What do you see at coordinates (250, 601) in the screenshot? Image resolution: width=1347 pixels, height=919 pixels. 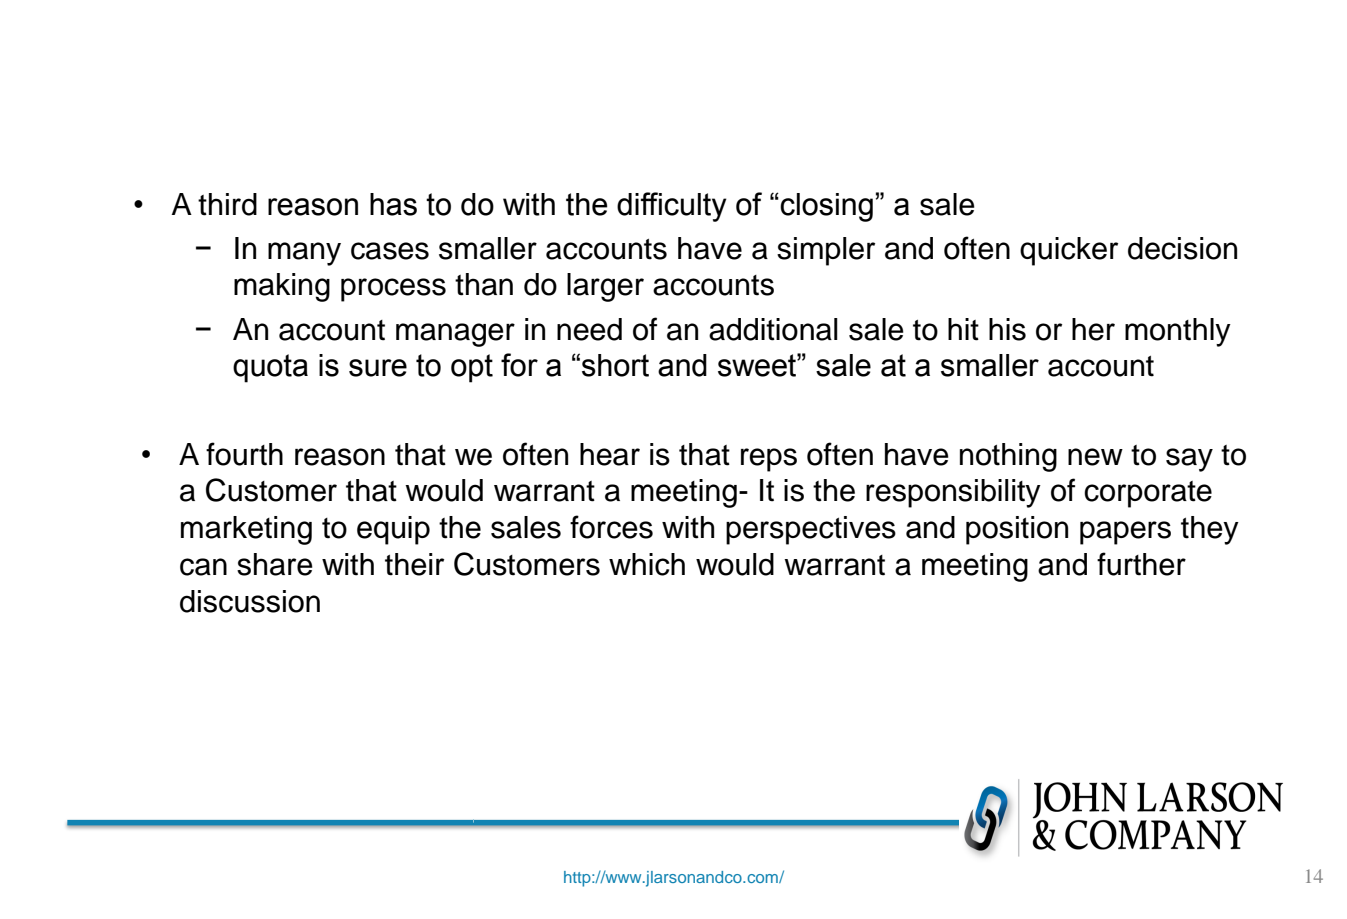 I see `discussion` at bounding box center [250, 601].
